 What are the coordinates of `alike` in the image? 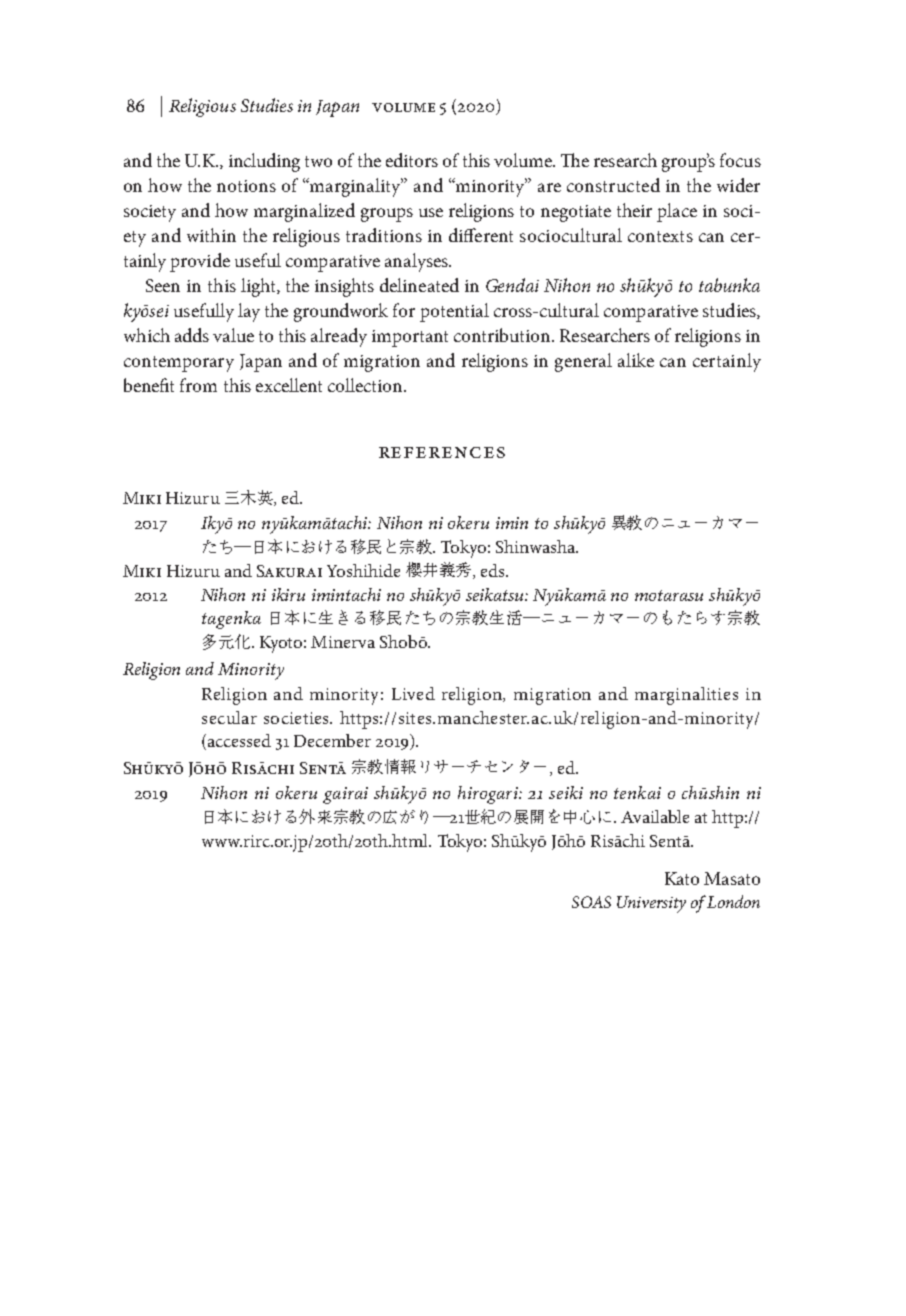 It's located at (636, 360).
